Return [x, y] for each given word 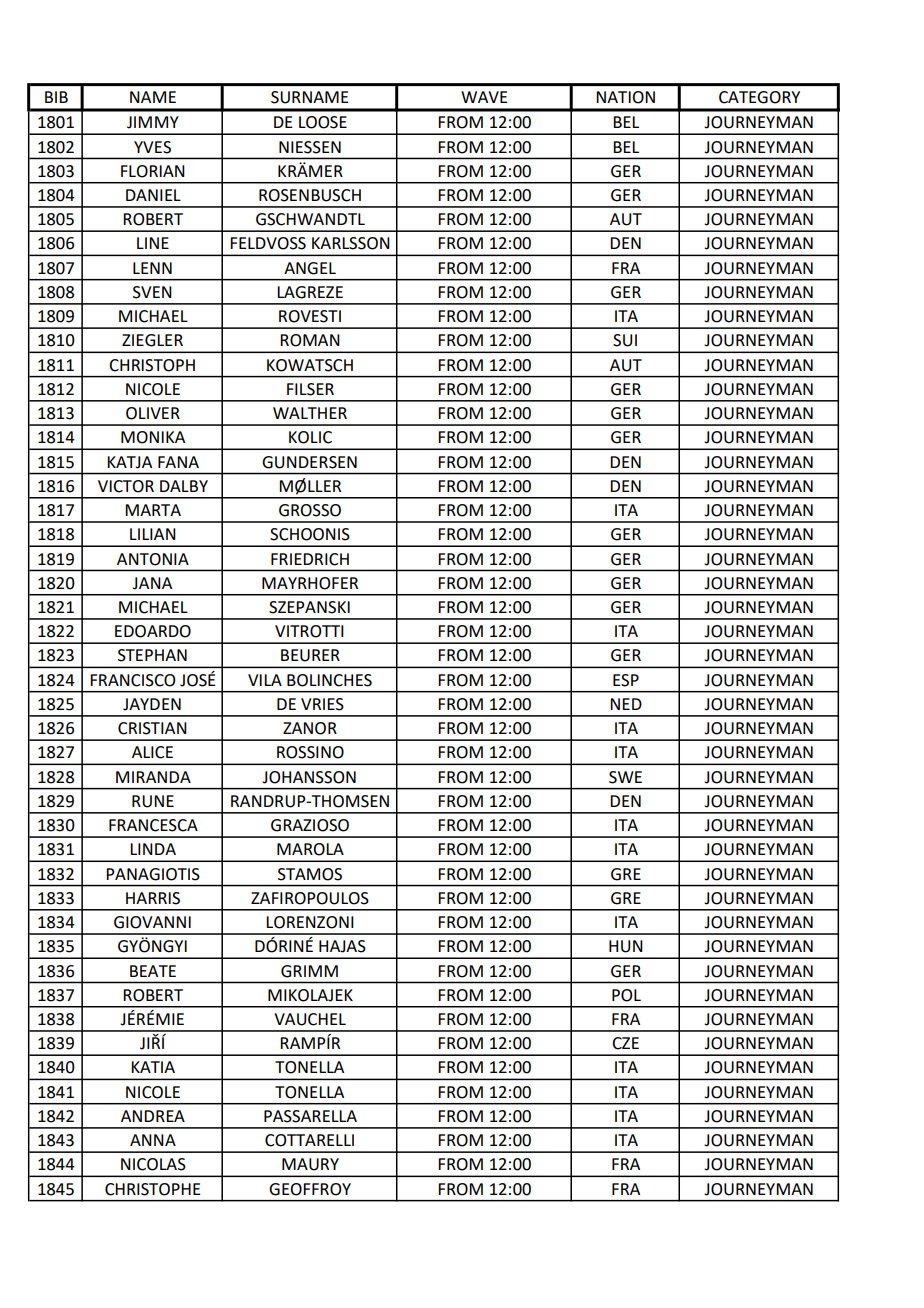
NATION [625, 97]
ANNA [153, 1140]
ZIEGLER [152, 340]
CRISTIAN [152, 728]
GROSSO [310, 510]
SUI [625, 340]
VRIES [322, 704]
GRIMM [309, 971]
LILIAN [153, 534]
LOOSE [323, 122]
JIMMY [153, 122]
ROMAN [310, 340]
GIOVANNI [152, 922]
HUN [626, 946]
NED [626, 704]
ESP [626, 680]
